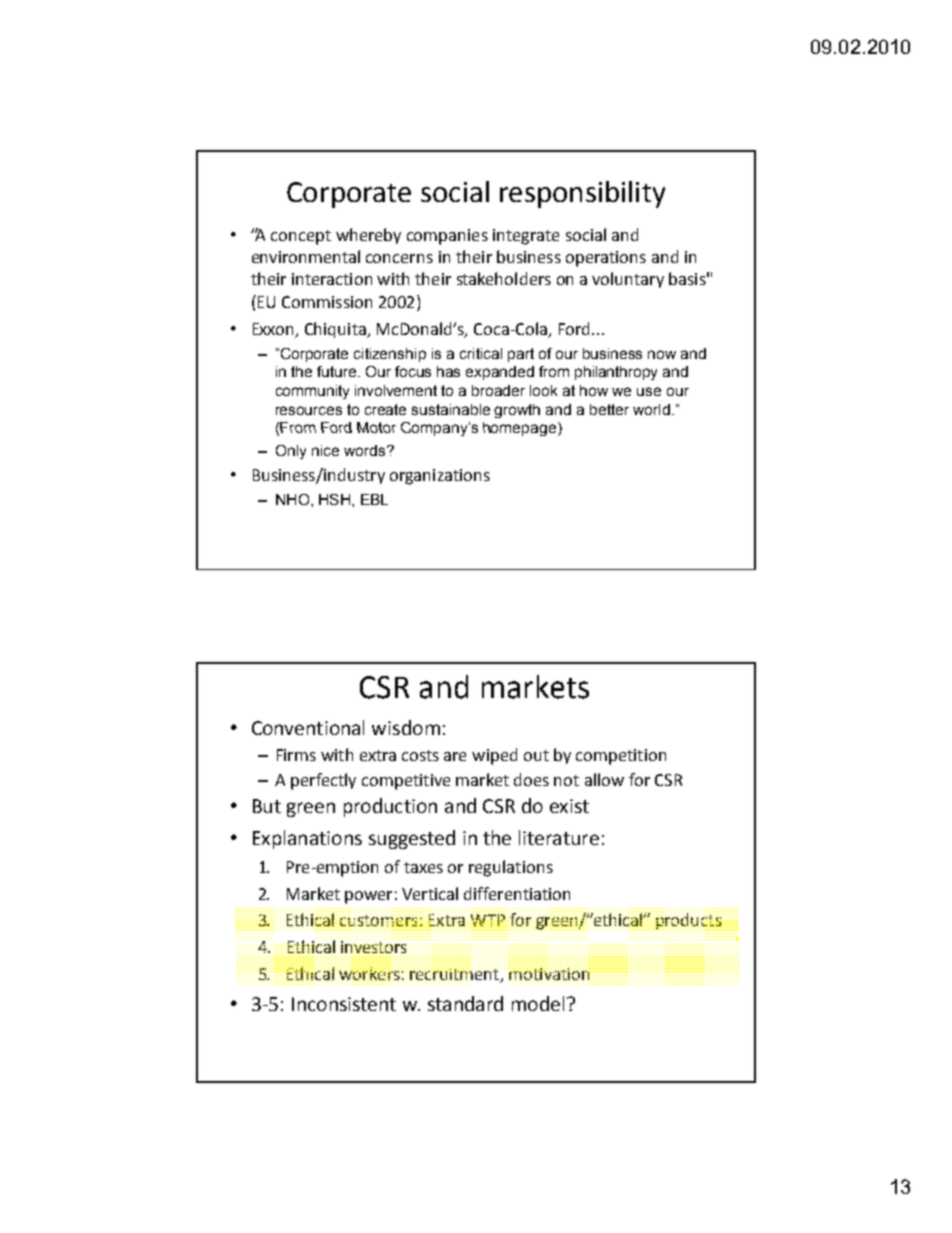  What do you see at coordinates (301, 237) in the image?
I see `concept` at bounding box center [301, 237].
